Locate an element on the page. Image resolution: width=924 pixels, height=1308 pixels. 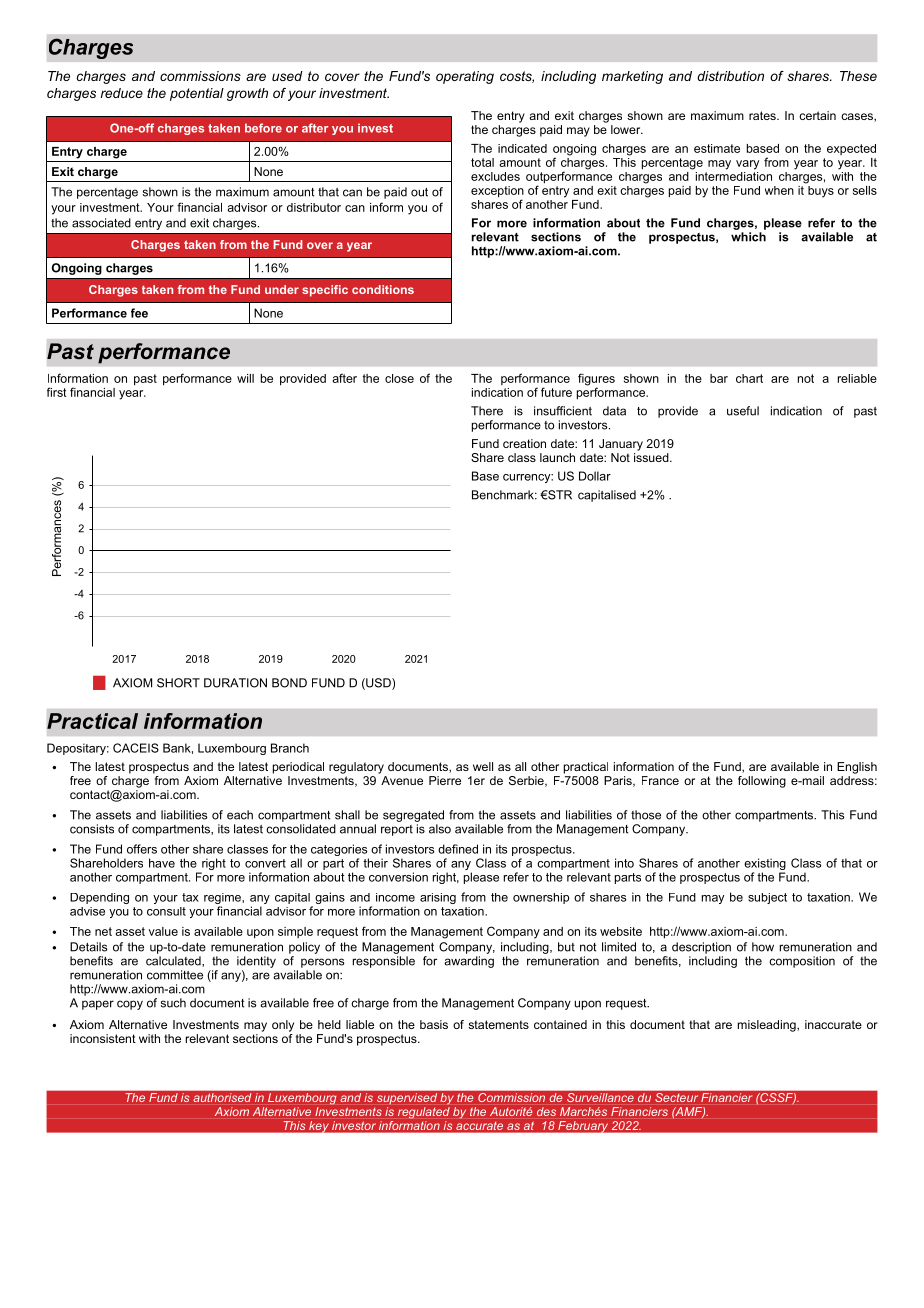
following is located at coordinates (762, 782).
